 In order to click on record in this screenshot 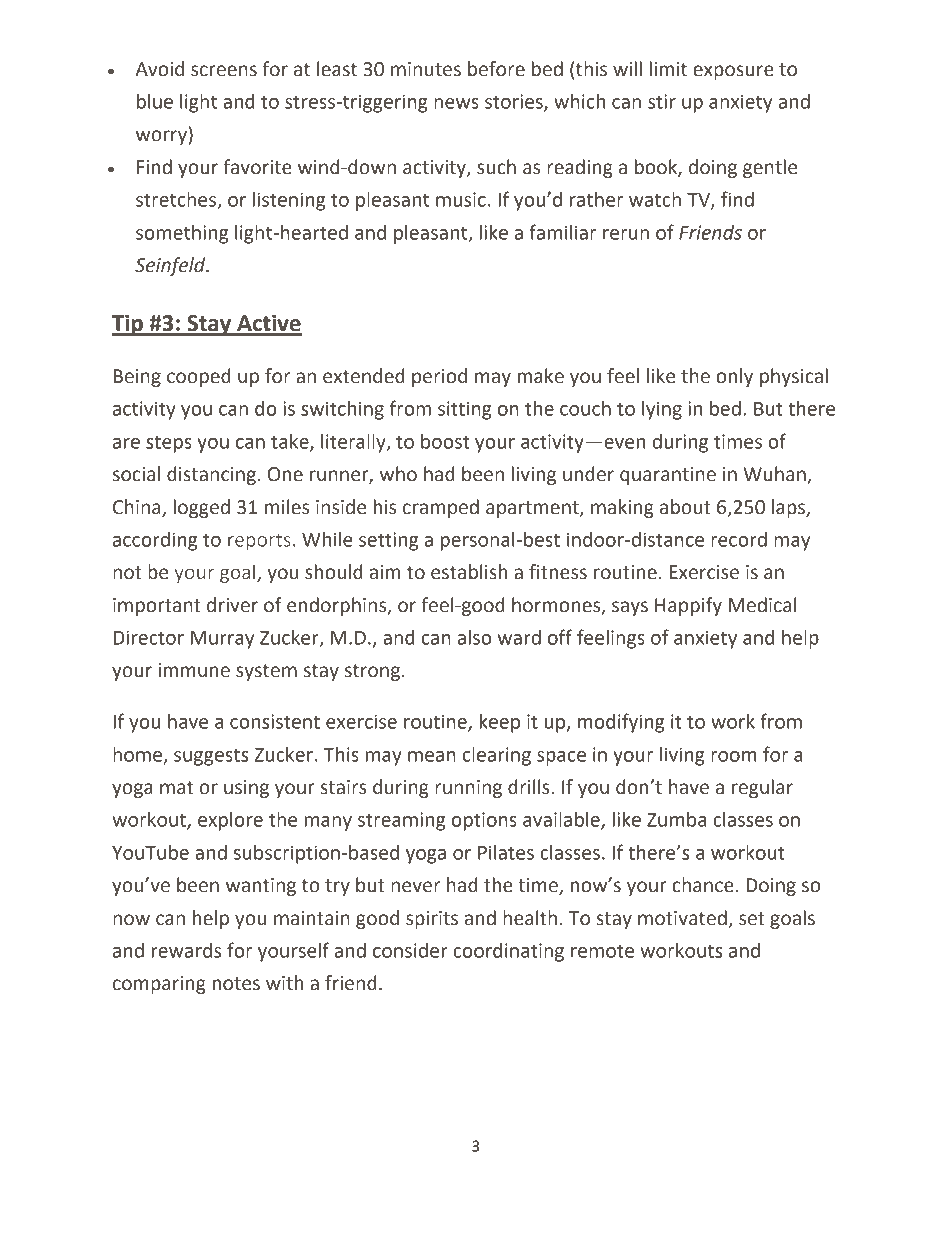, I will do `click(739, 539)`.
